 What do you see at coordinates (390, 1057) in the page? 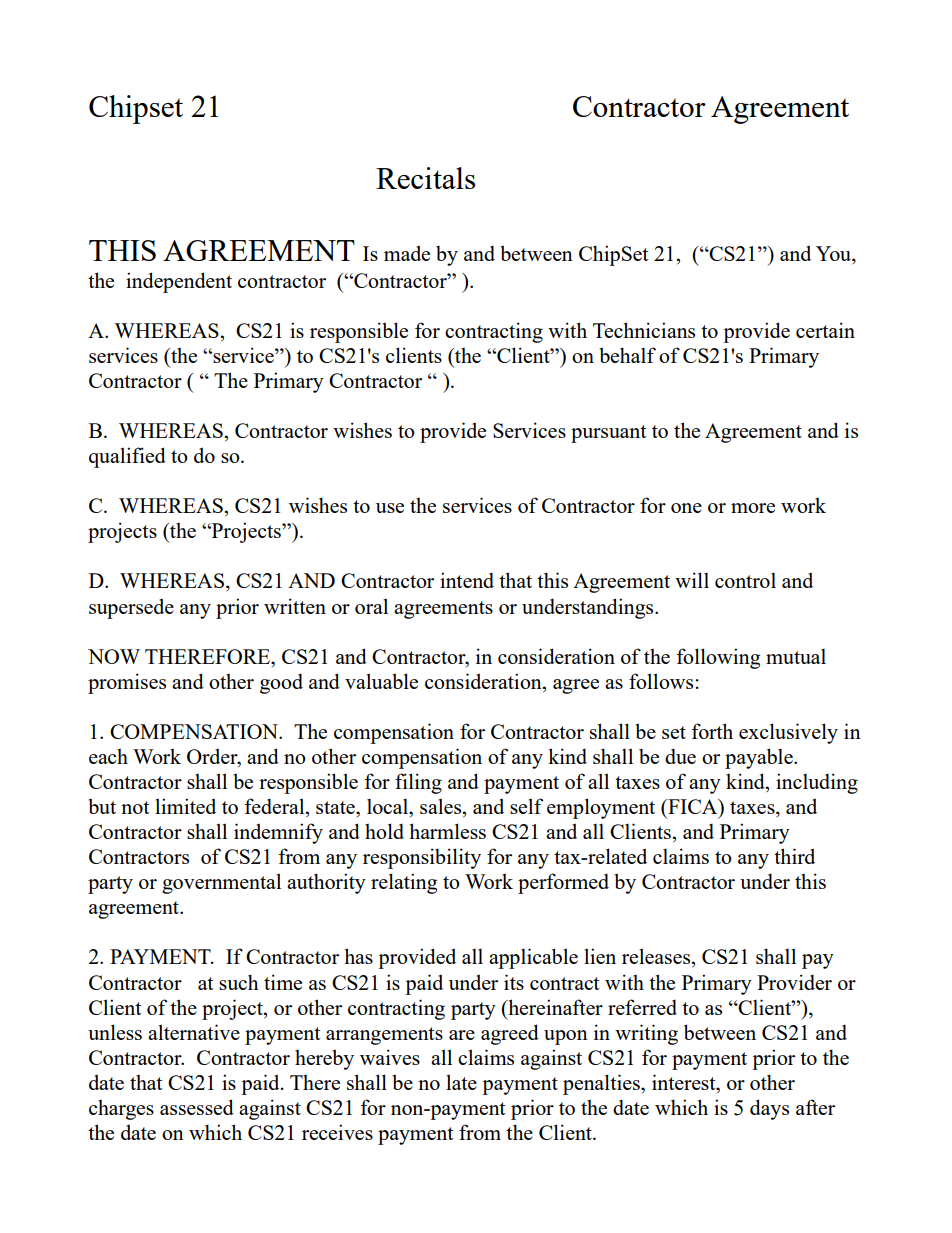
I see `waives` at bounding box center [390, 1057].
